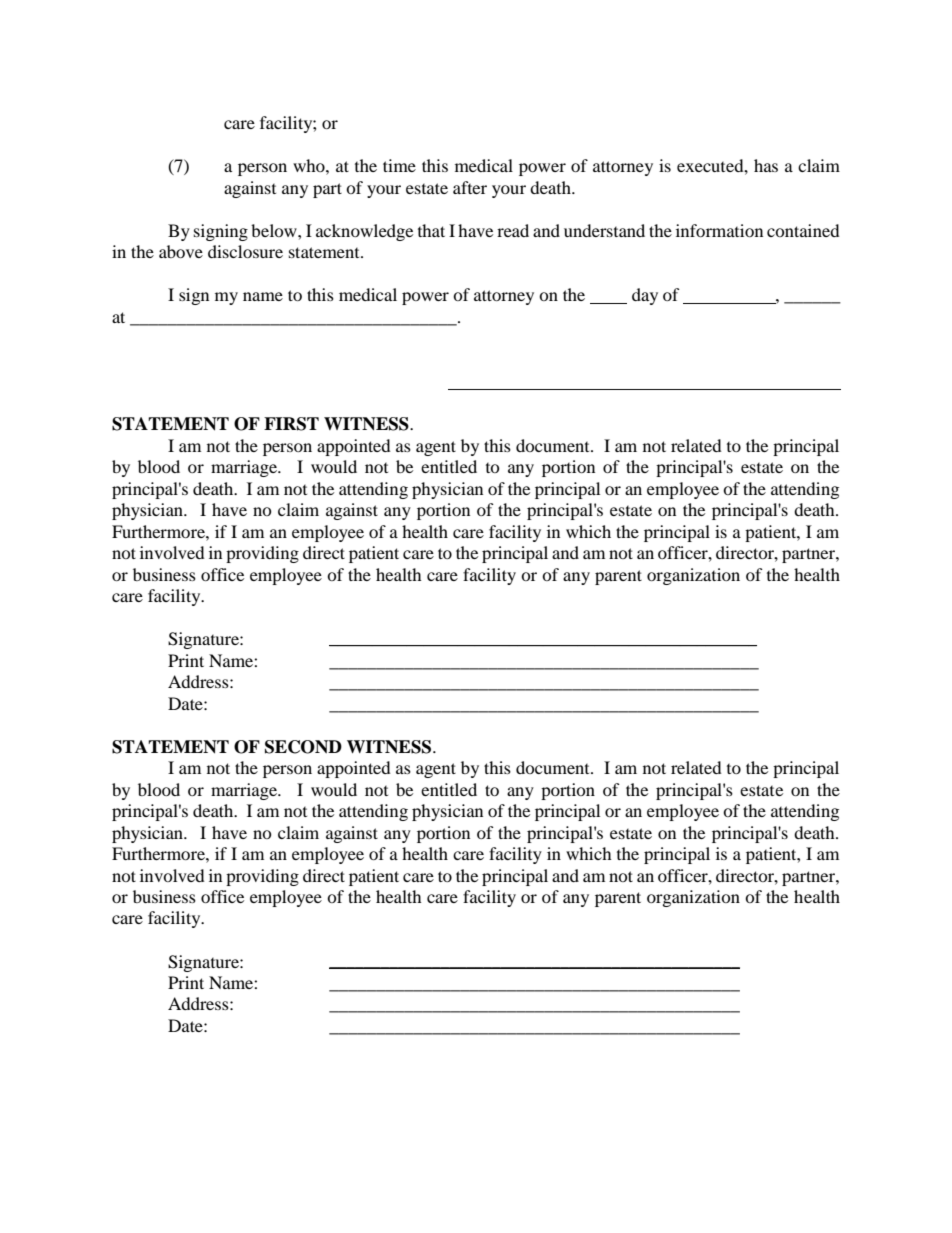 The image size is (952, 1233). I want to click on above, so click(181, 251).
